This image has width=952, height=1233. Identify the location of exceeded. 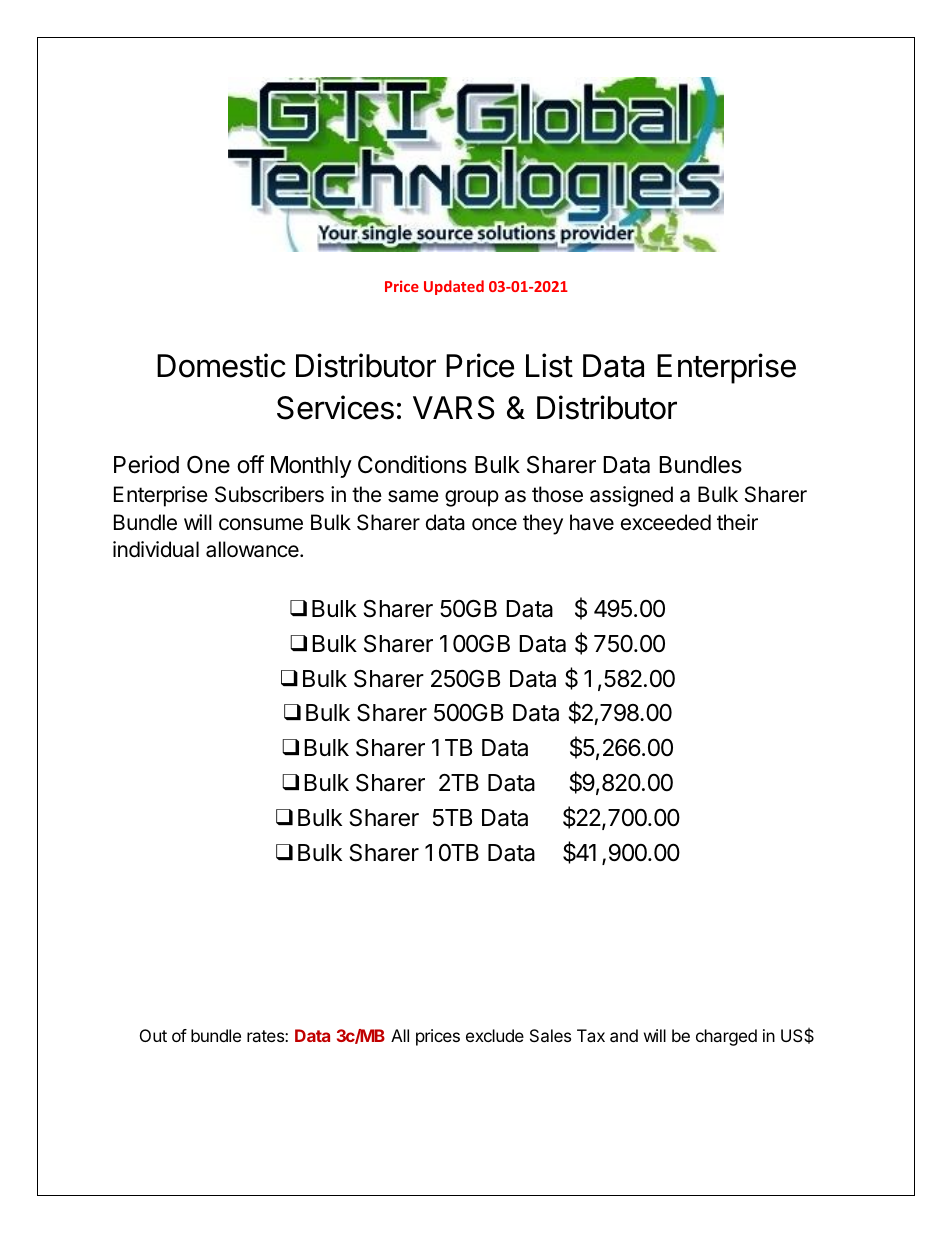
(666, 522).
